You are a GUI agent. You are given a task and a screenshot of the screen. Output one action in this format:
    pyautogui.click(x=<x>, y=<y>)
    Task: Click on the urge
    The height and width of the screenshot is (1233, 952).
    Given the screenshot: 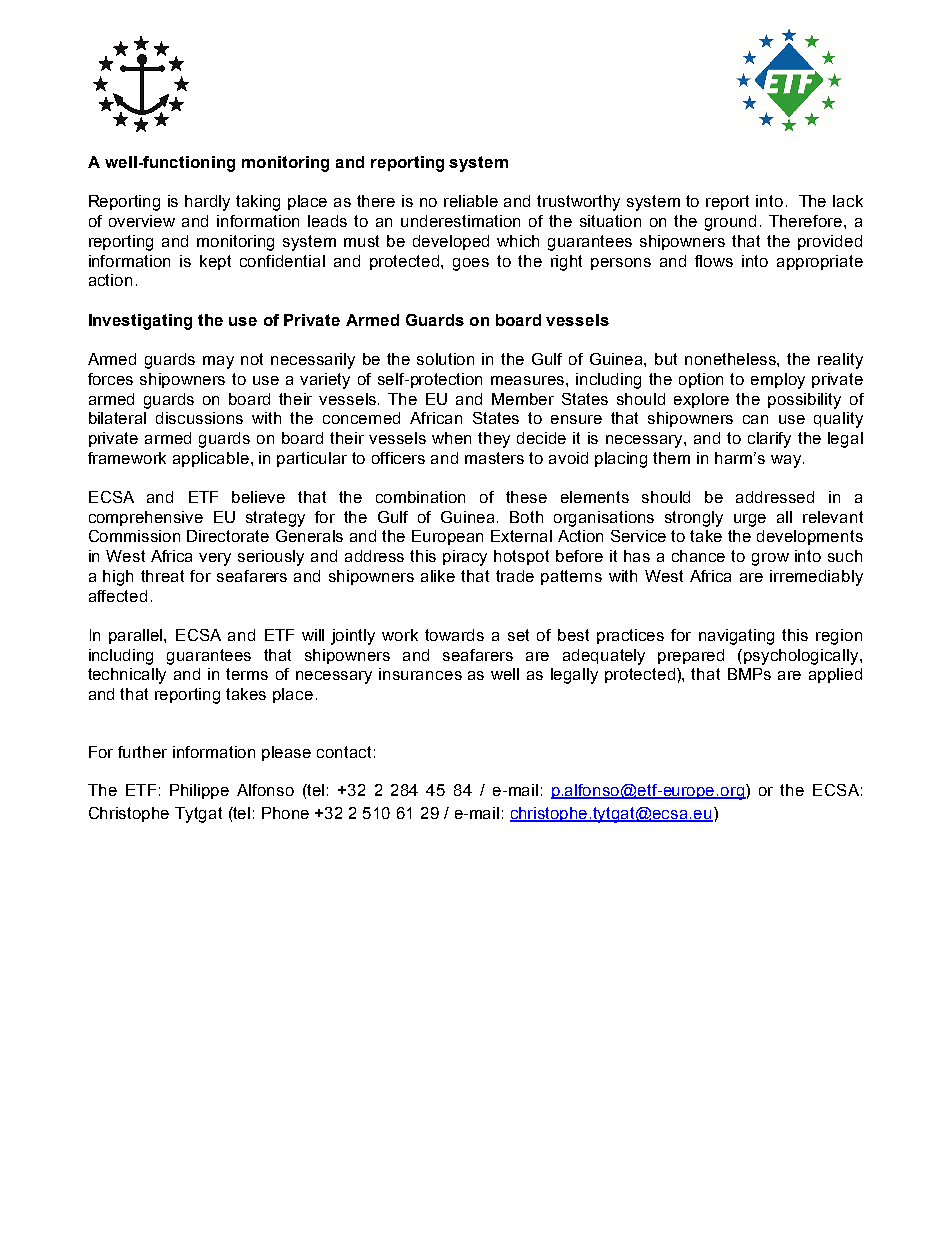 What is the action you would take?
    pyautogui.click(x=750, y=520)
